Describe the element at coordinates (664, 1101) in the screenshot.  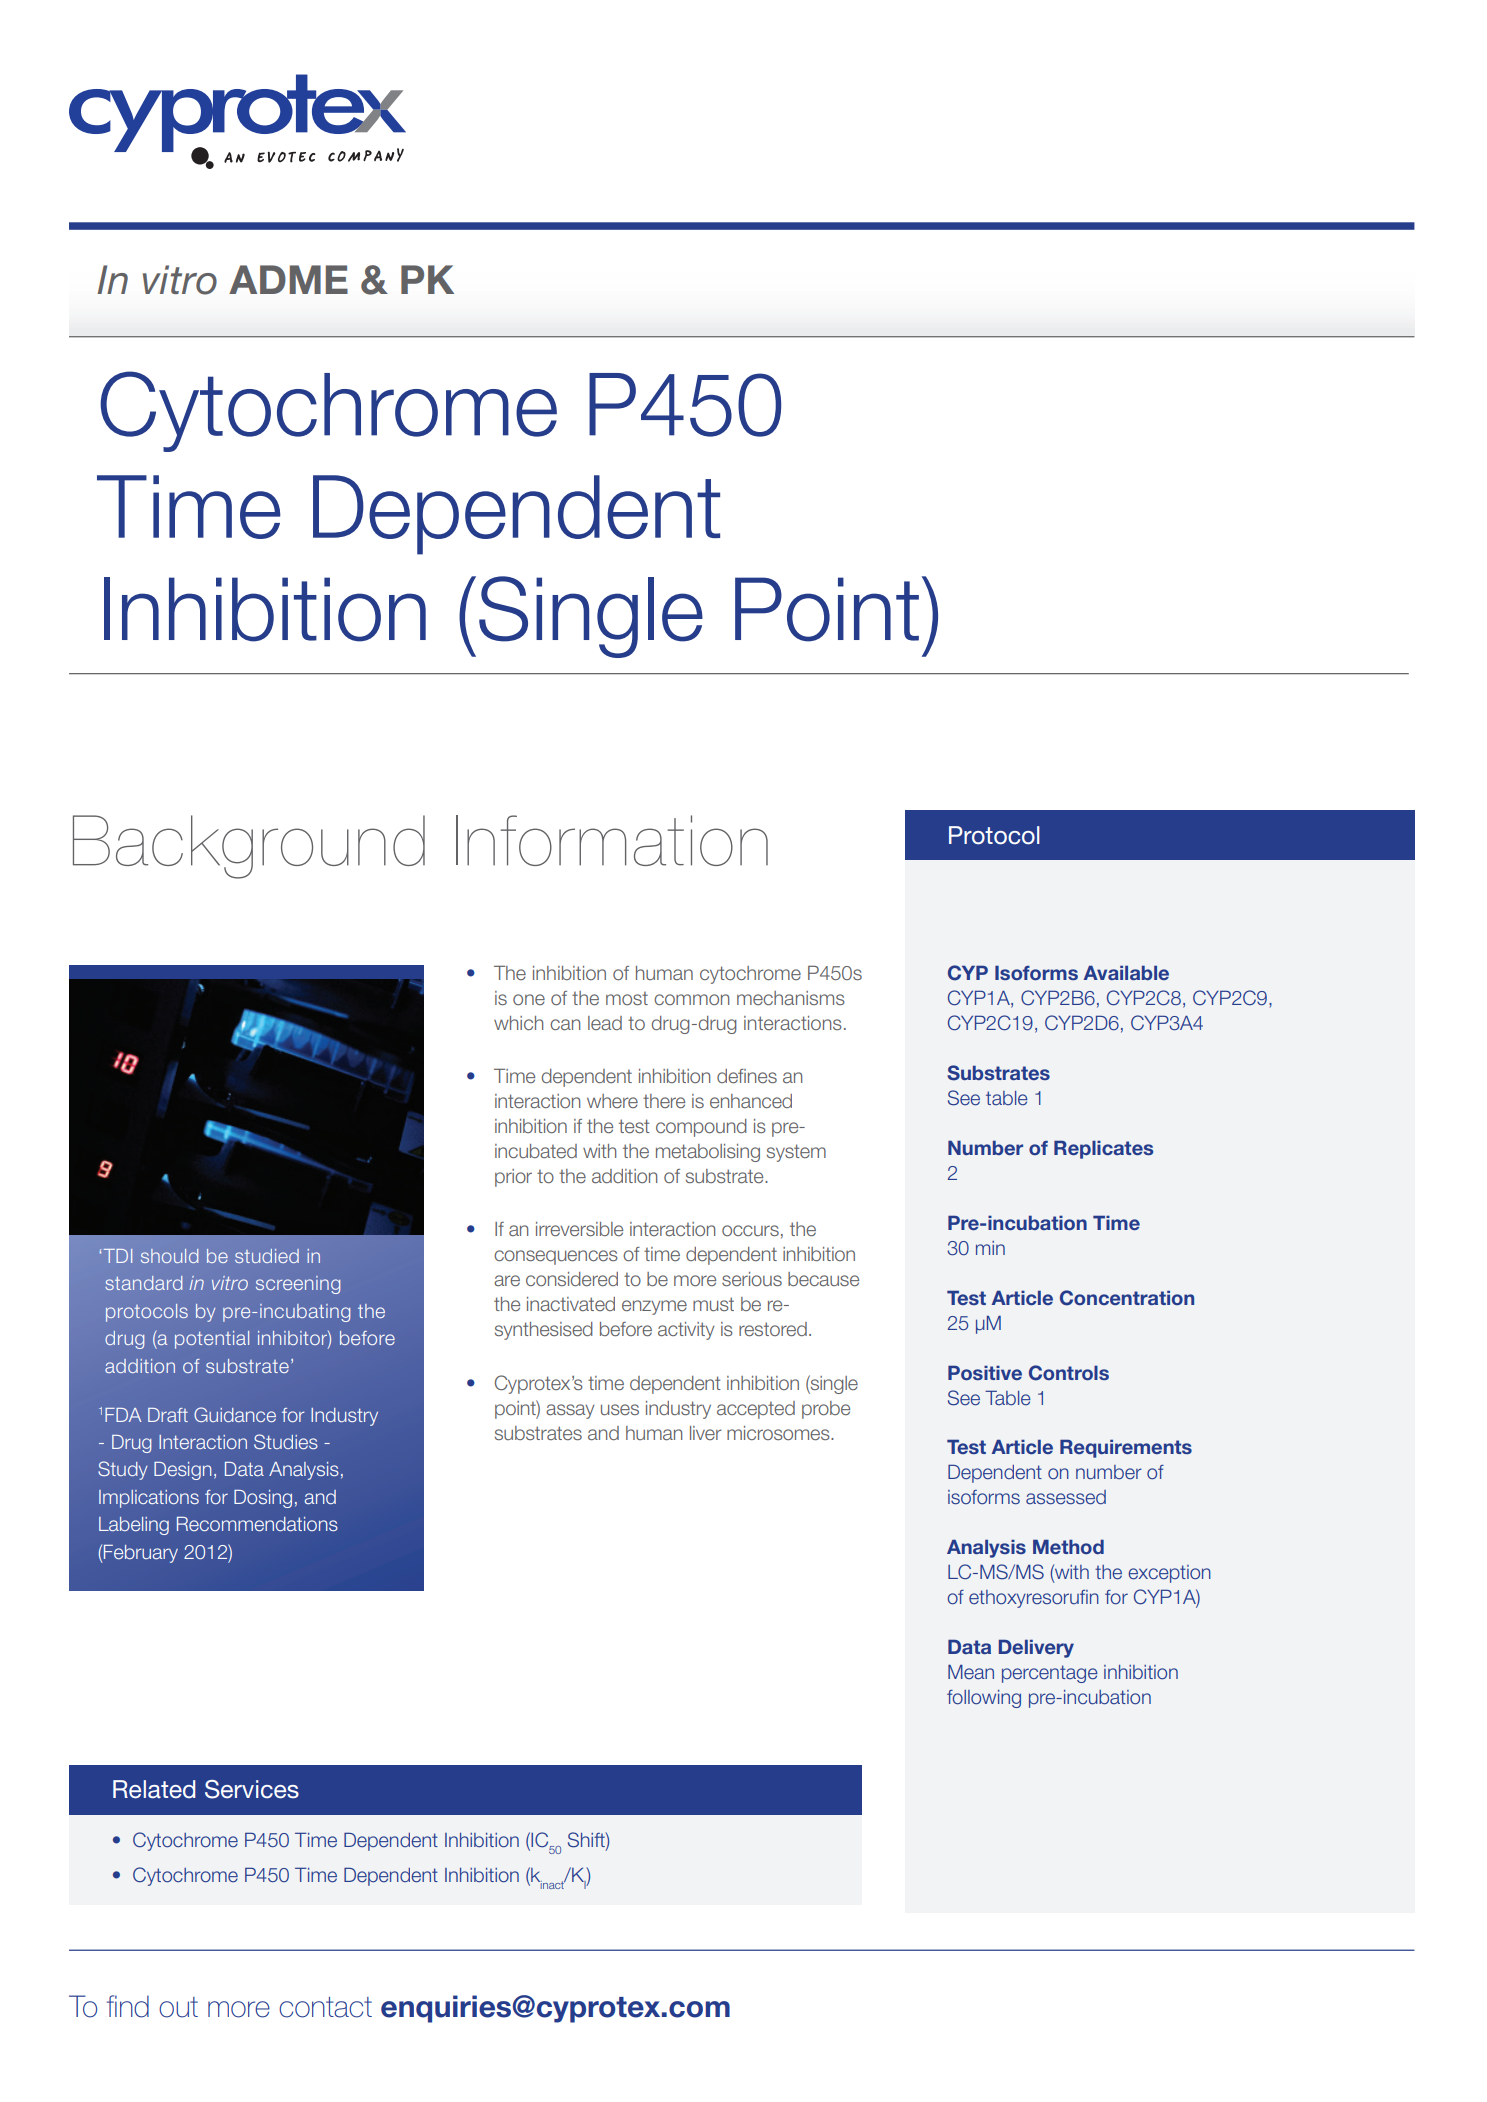
I see `there` at that location.
